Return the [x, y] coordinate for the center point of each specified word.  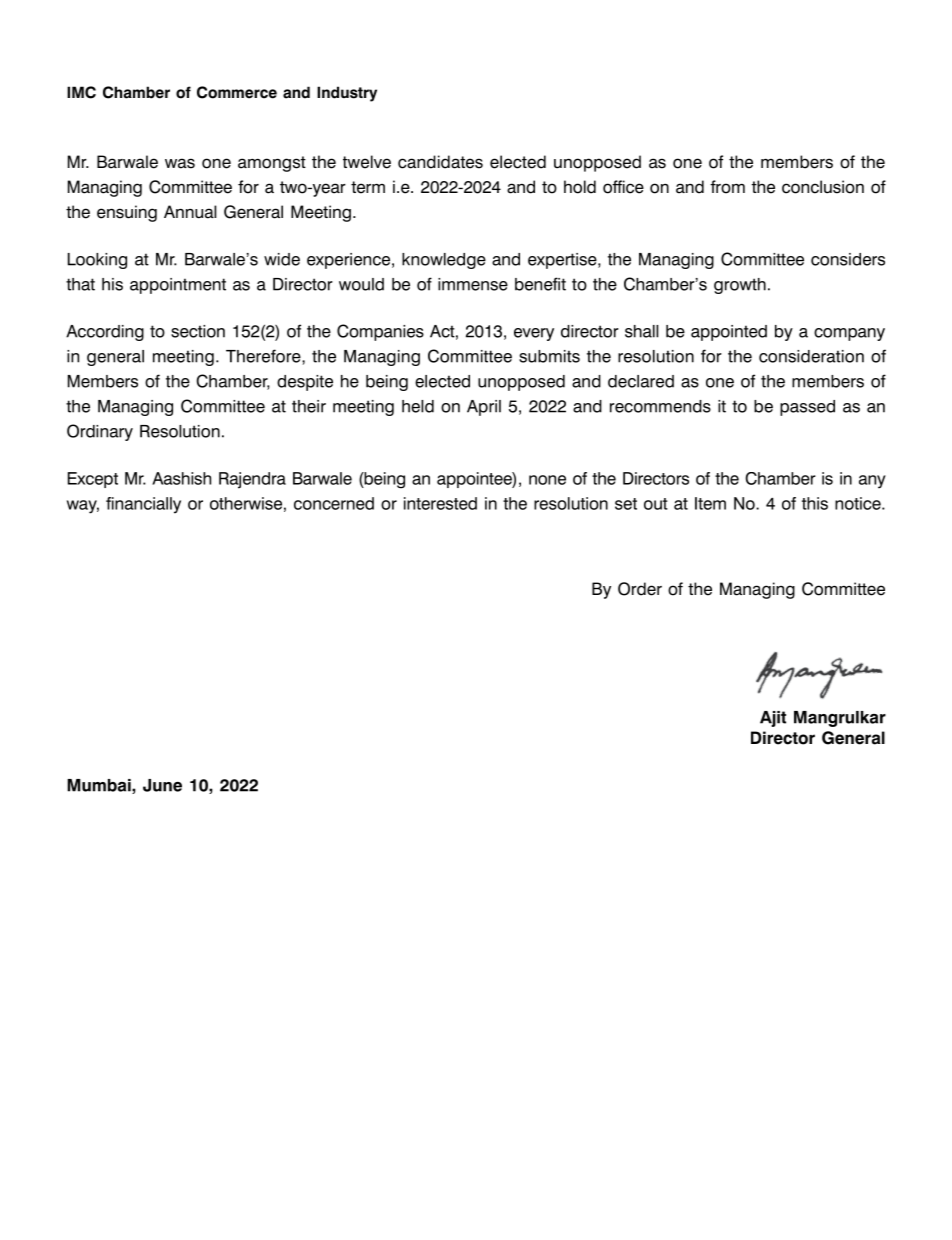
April [484, 408]
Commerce [237, 92]
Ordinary [100, 432]
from [727, 187]
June [162, 785]
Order [640, 589]
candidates [440, 162]
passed [807, 408]
